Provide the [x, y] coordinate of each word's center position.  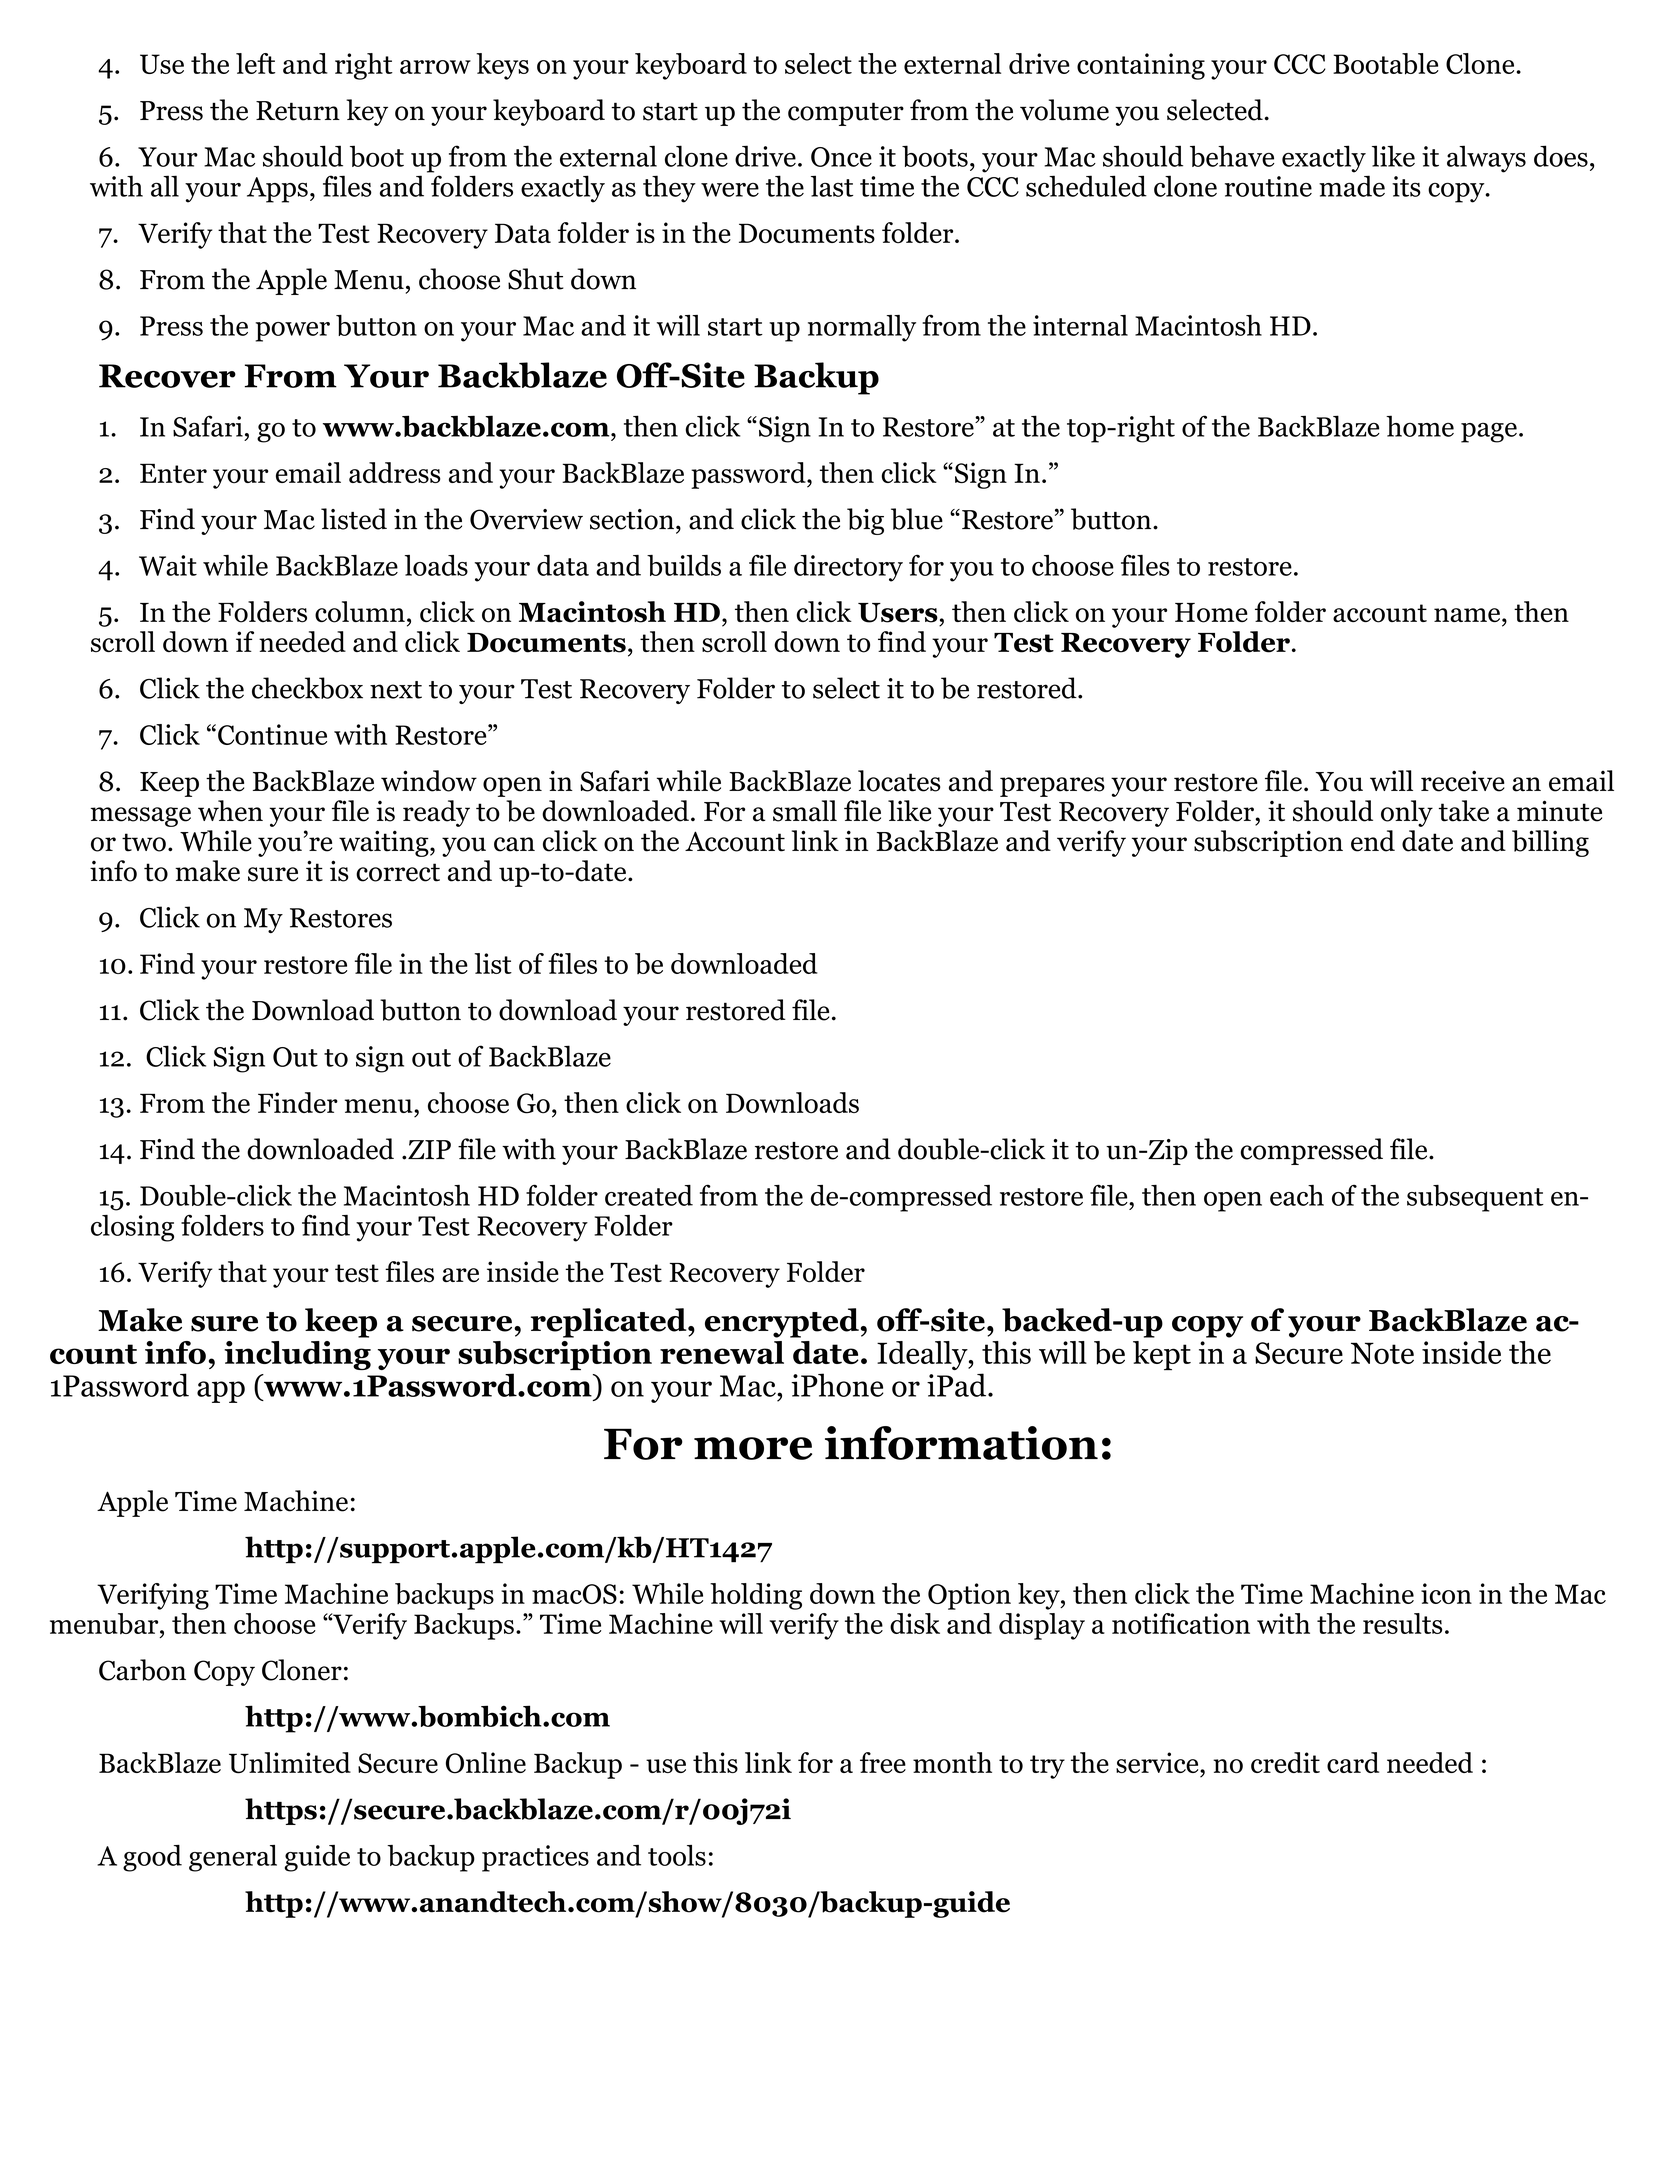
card [1353, 1762]
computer [846, 114]
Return [298, 111]
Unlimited [290, 1763]
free [883, 1762]
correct [398, 872]
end [1373, 841]
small [805, 811]
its [1406, 186]
